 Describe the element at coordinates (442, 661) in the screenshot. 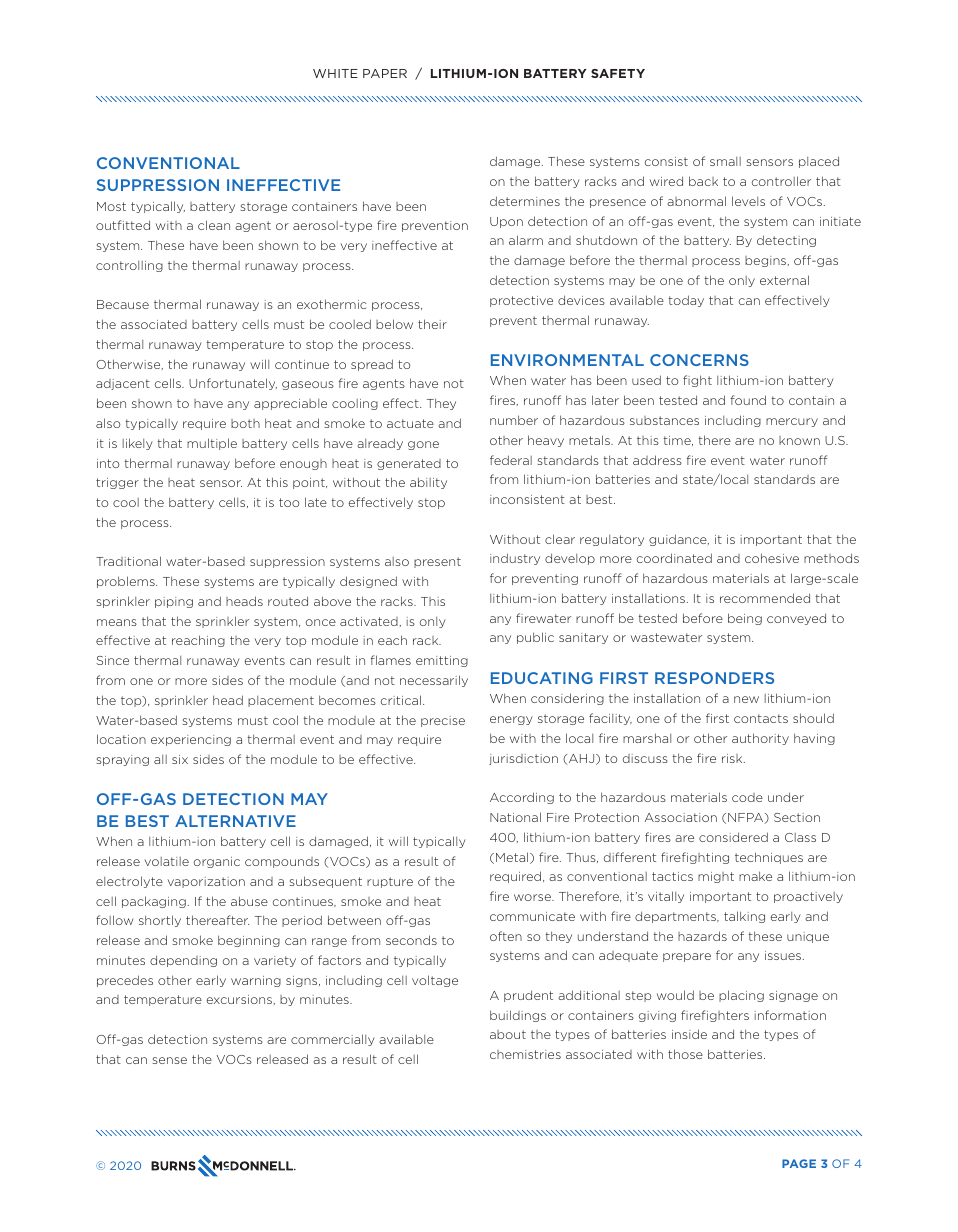

I see `emitting` at that location.
